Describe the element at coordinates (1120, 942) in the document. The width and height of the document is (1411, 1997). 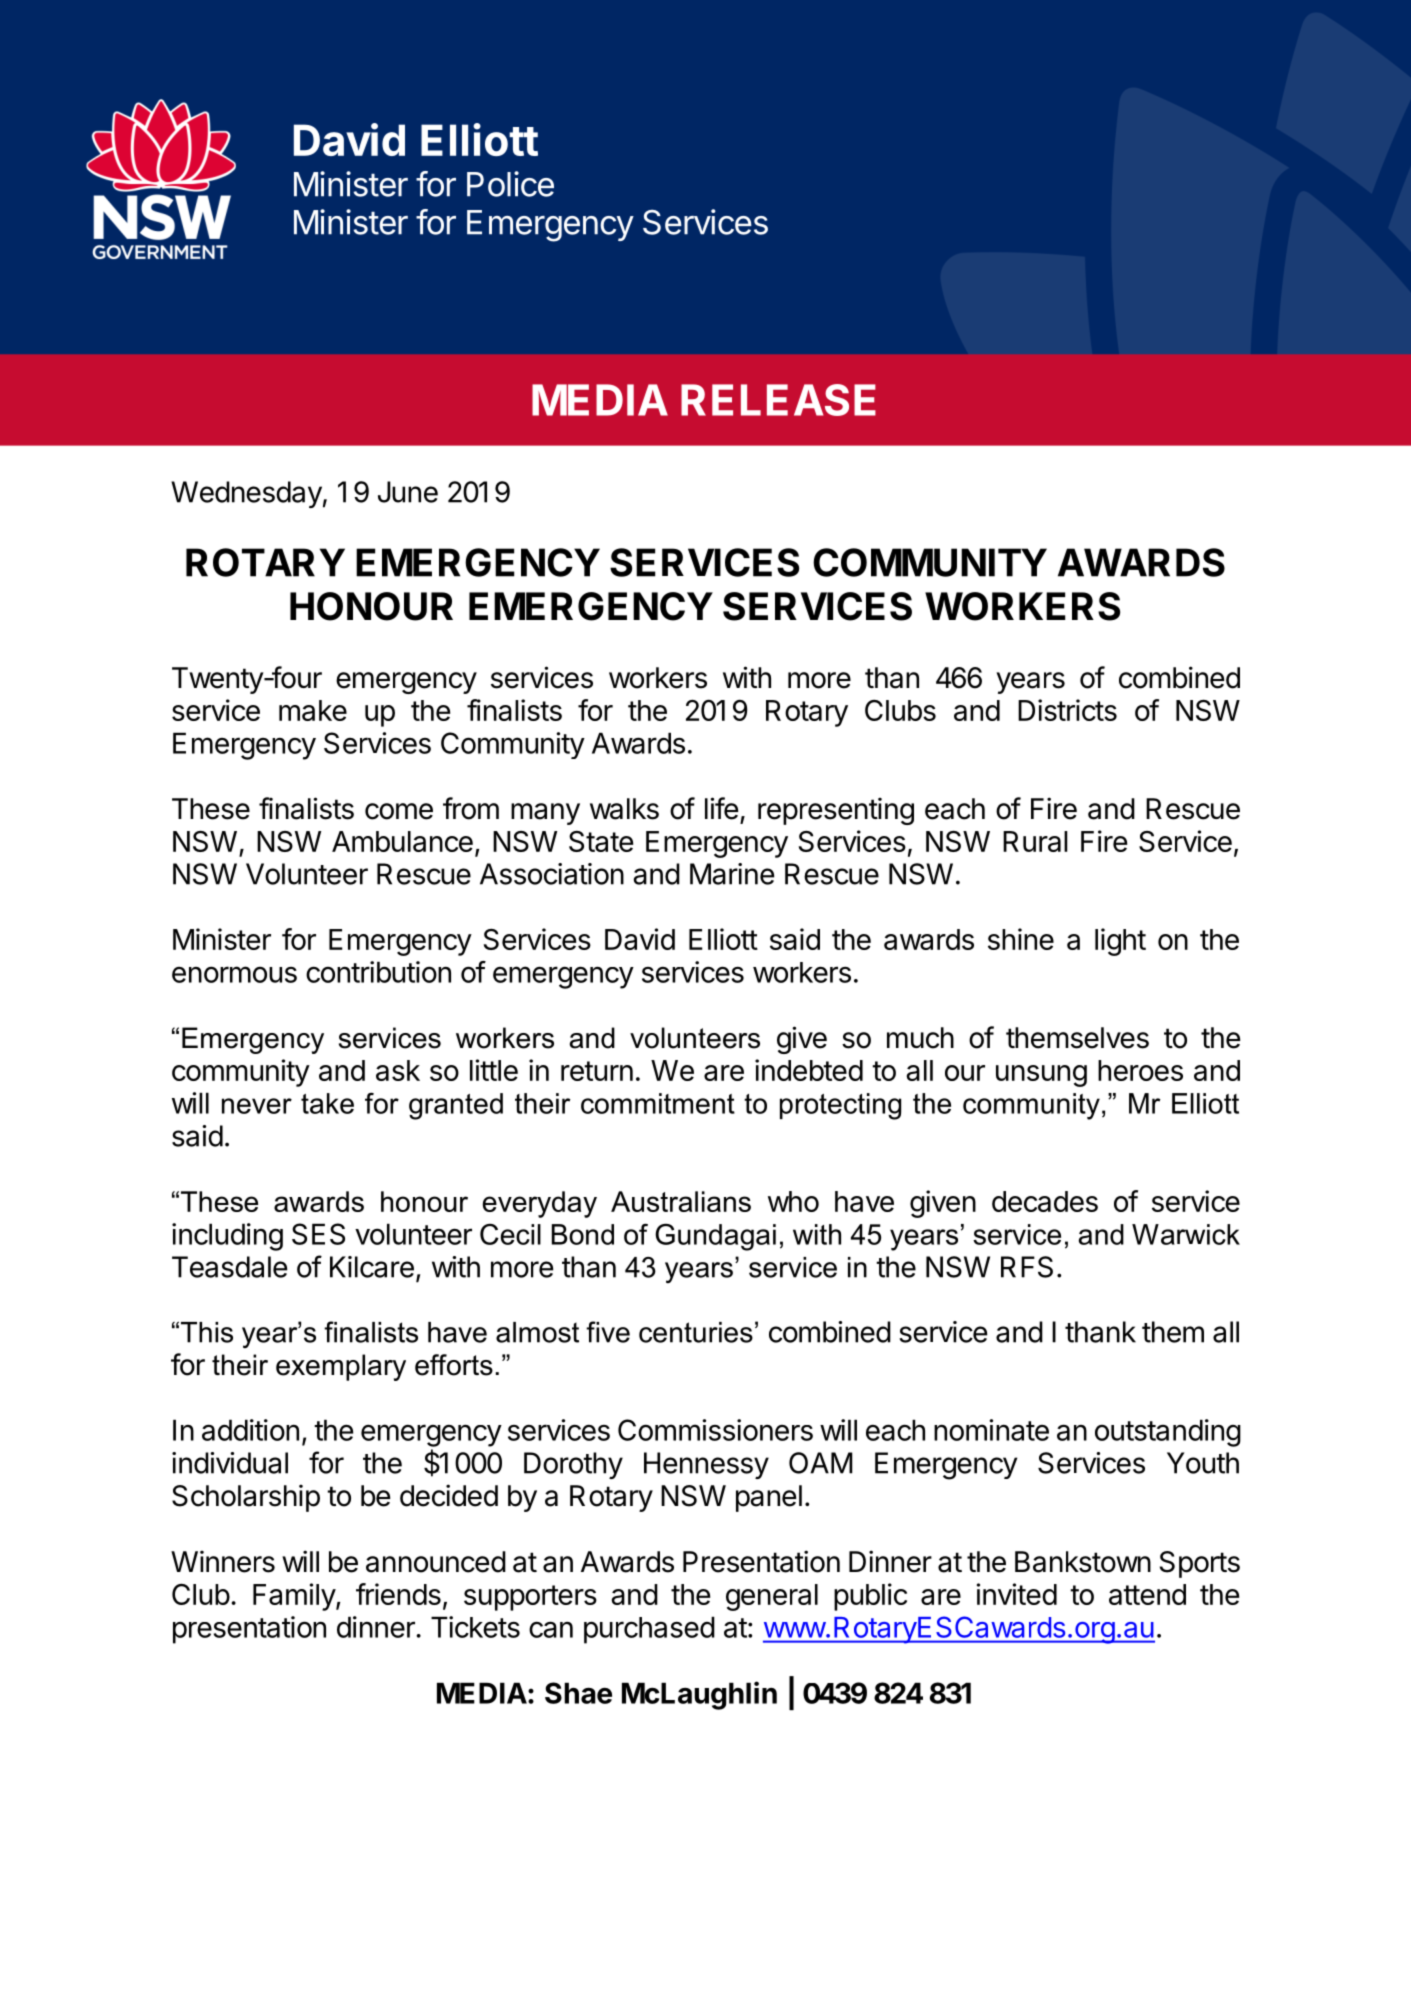
I see `light` at that location.
